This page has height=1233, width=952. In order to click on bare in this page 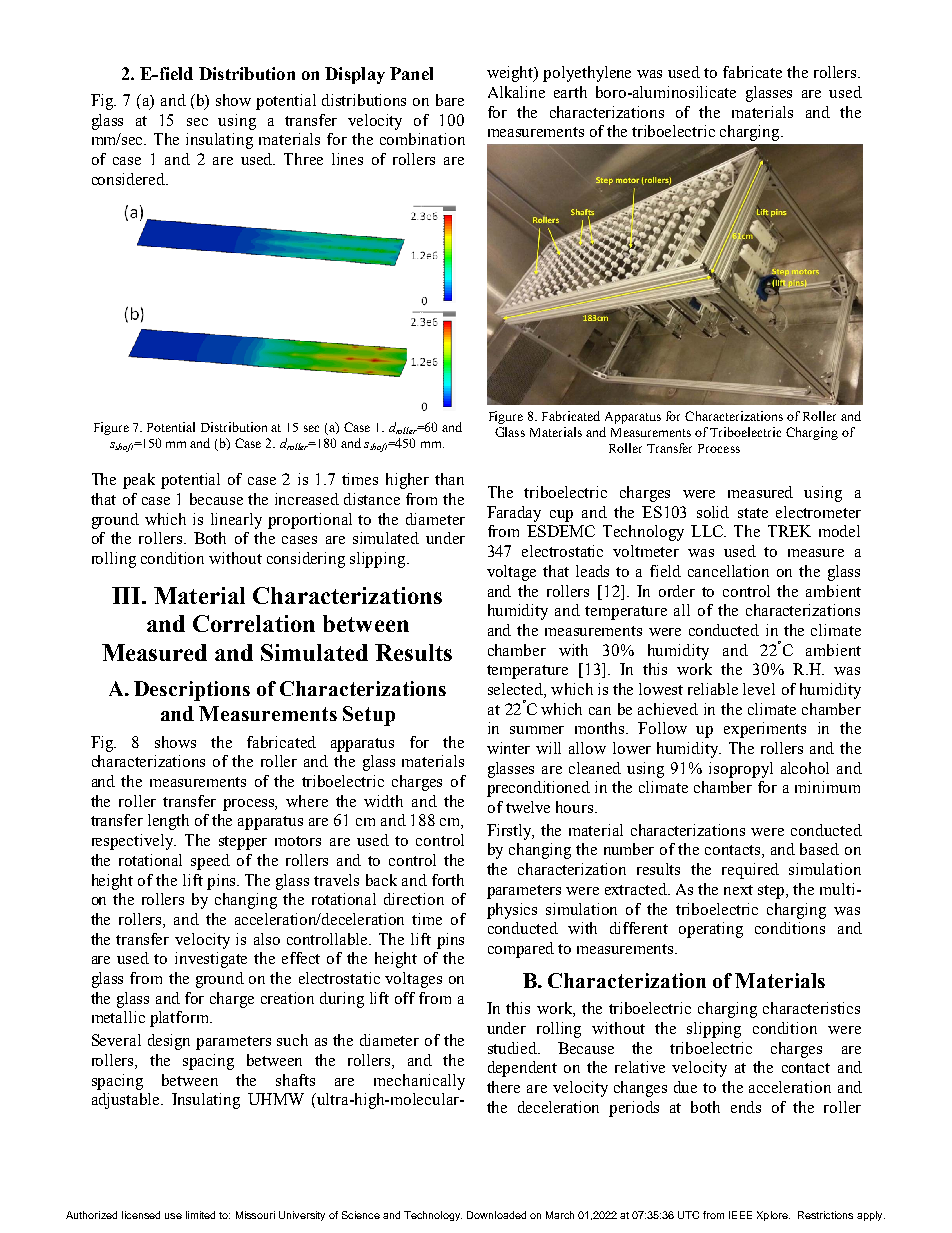, I will do `click(450, 100)`.
